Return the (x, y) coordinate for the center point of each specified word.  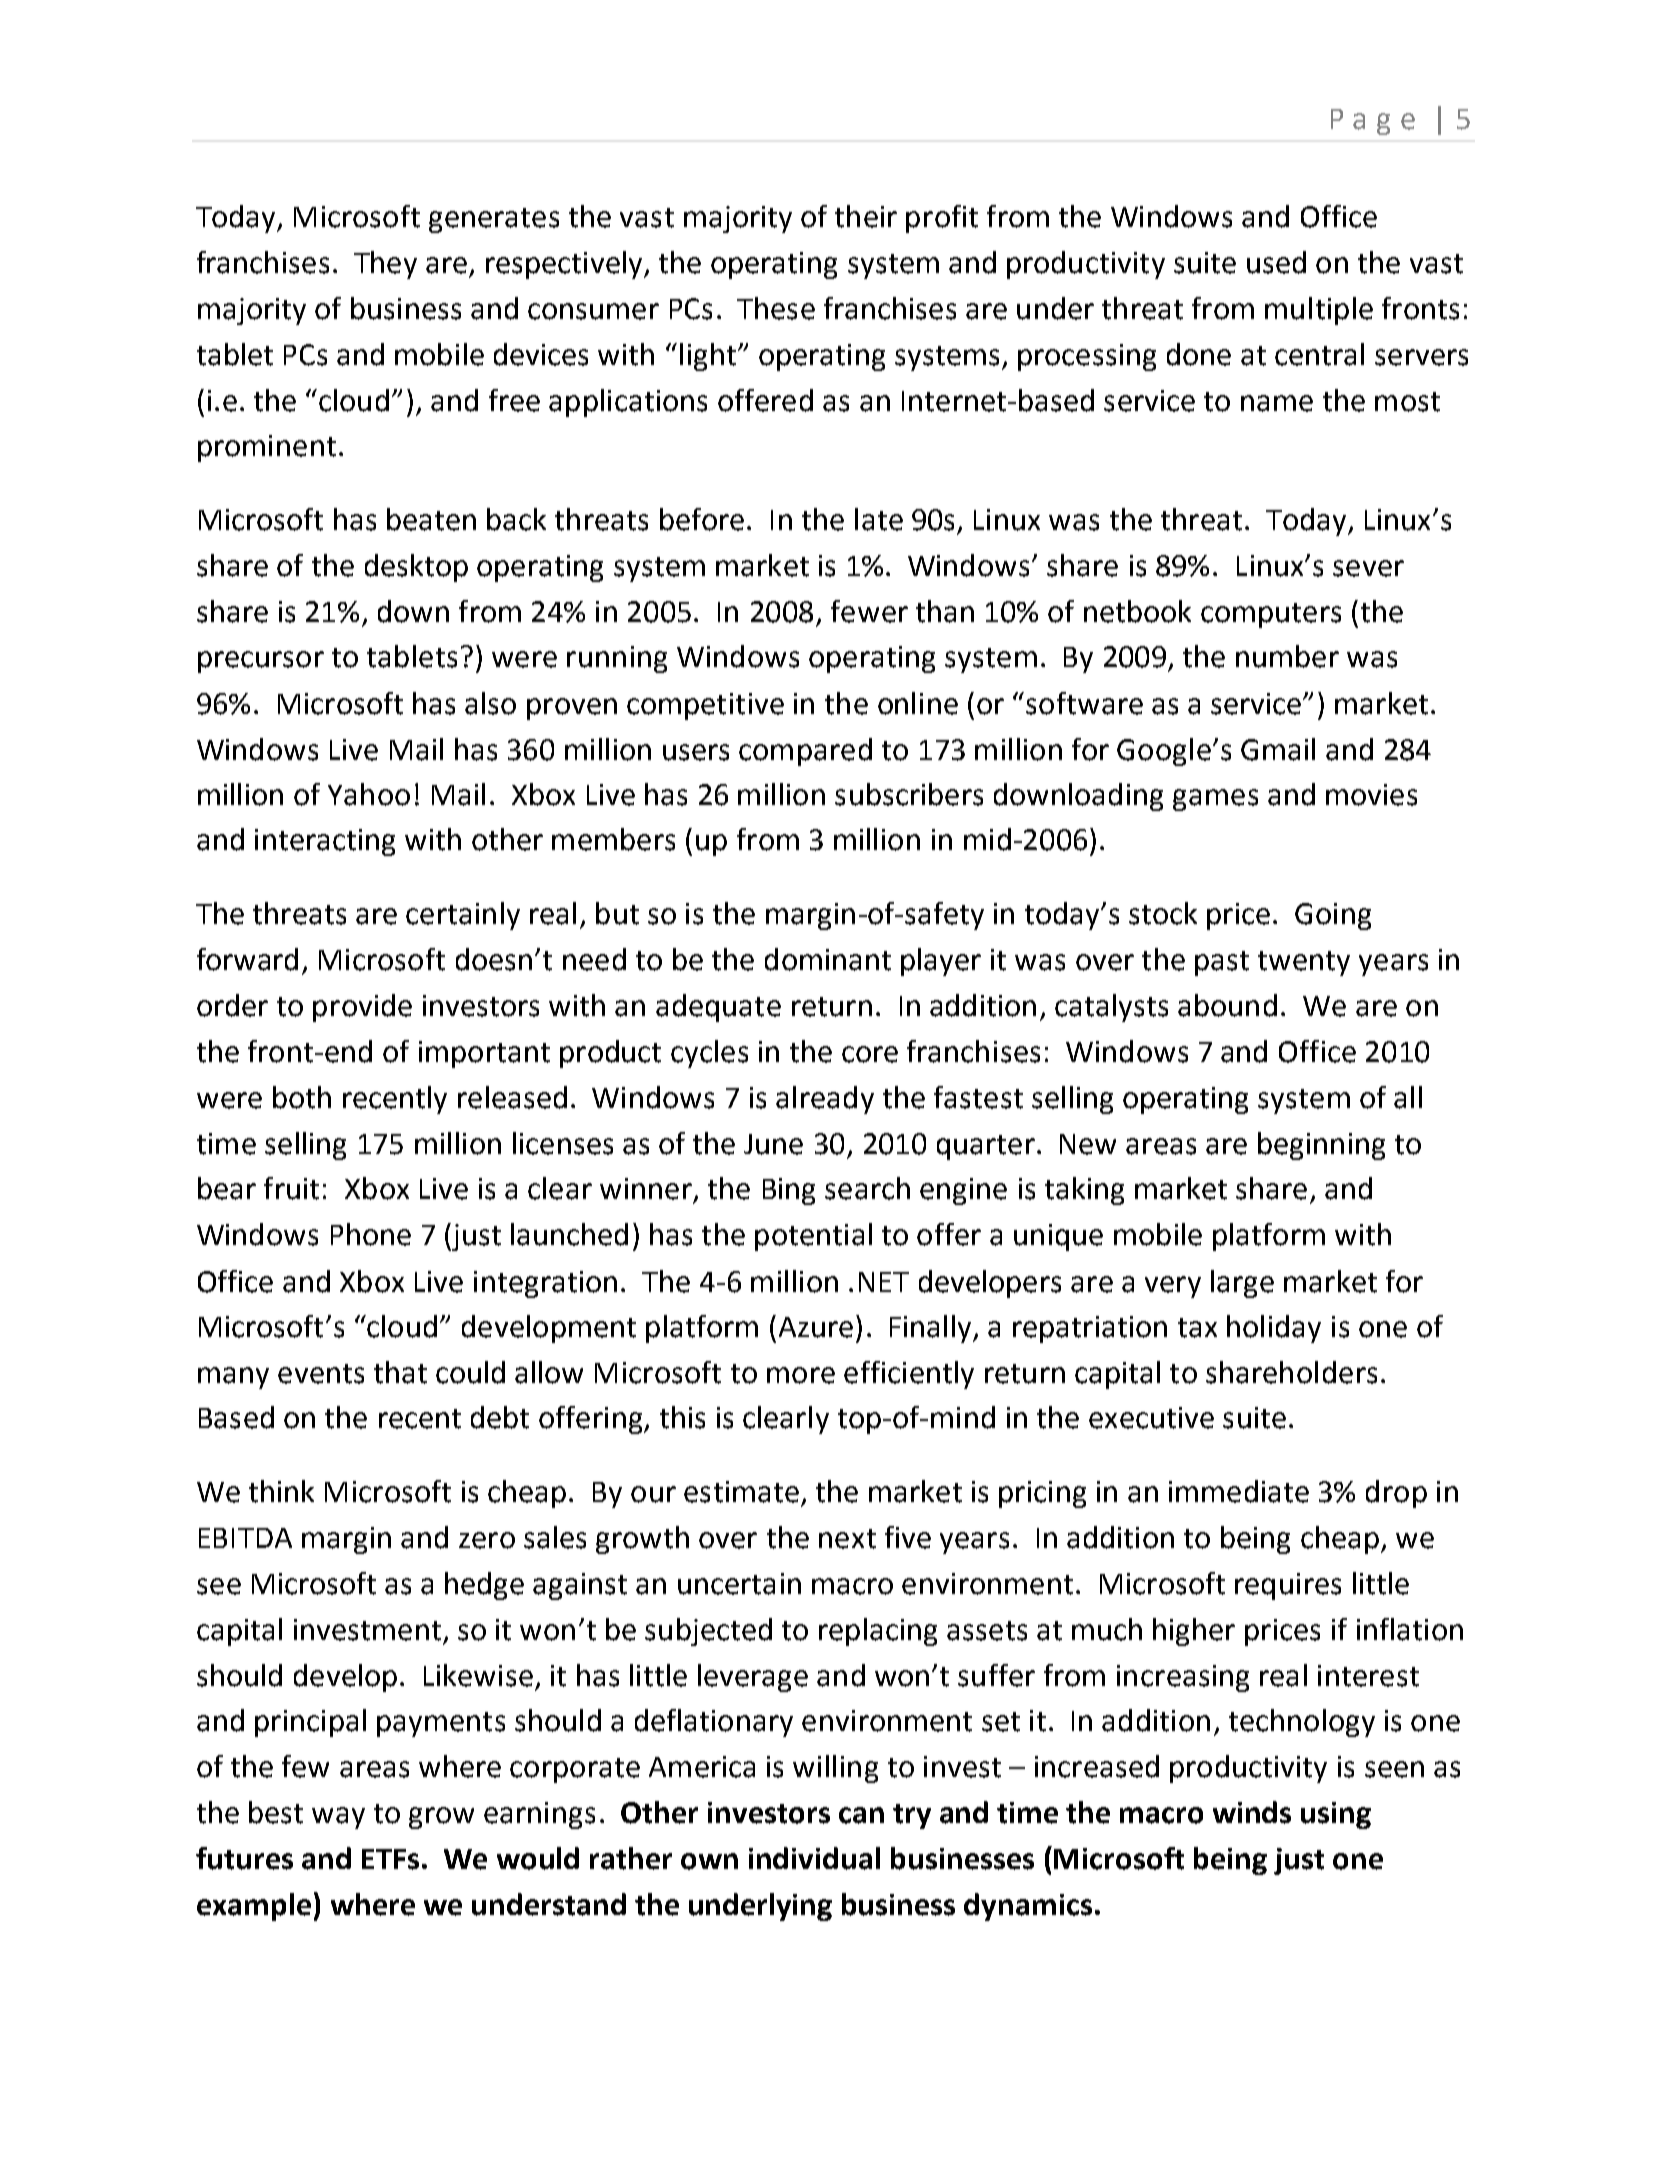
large (1242, 1284)
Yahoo (369, 794)
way (338, 1818)
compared (805, 752)
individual (814, 1858)
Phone (371, 1234)
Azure (816, 1327)
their (866, 216)
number (1287, 656)
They (385, 265)
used (1276, 262)
